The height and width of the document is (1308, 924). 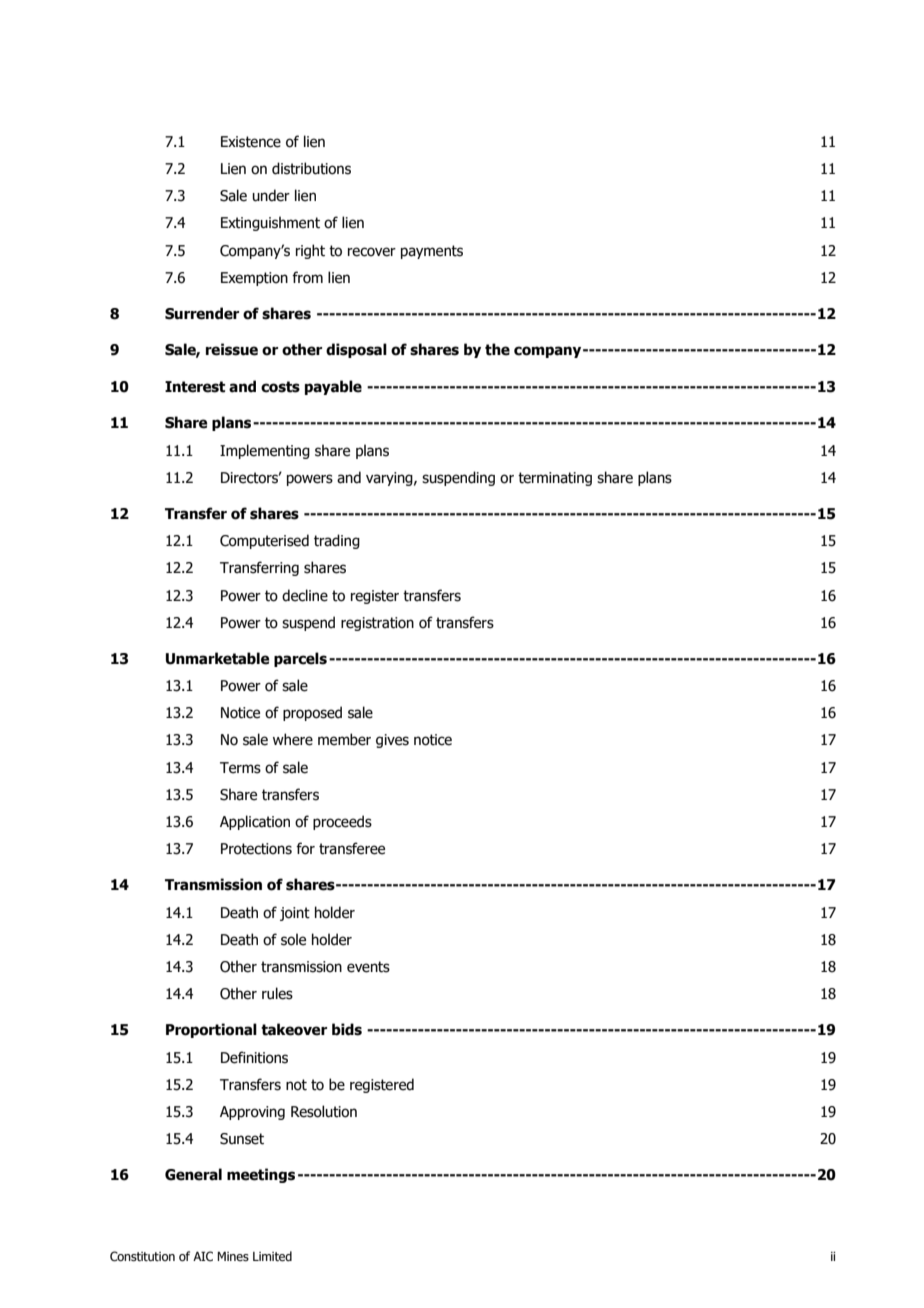 I want to click on Unmarketable, so click(x=217, y=658).
